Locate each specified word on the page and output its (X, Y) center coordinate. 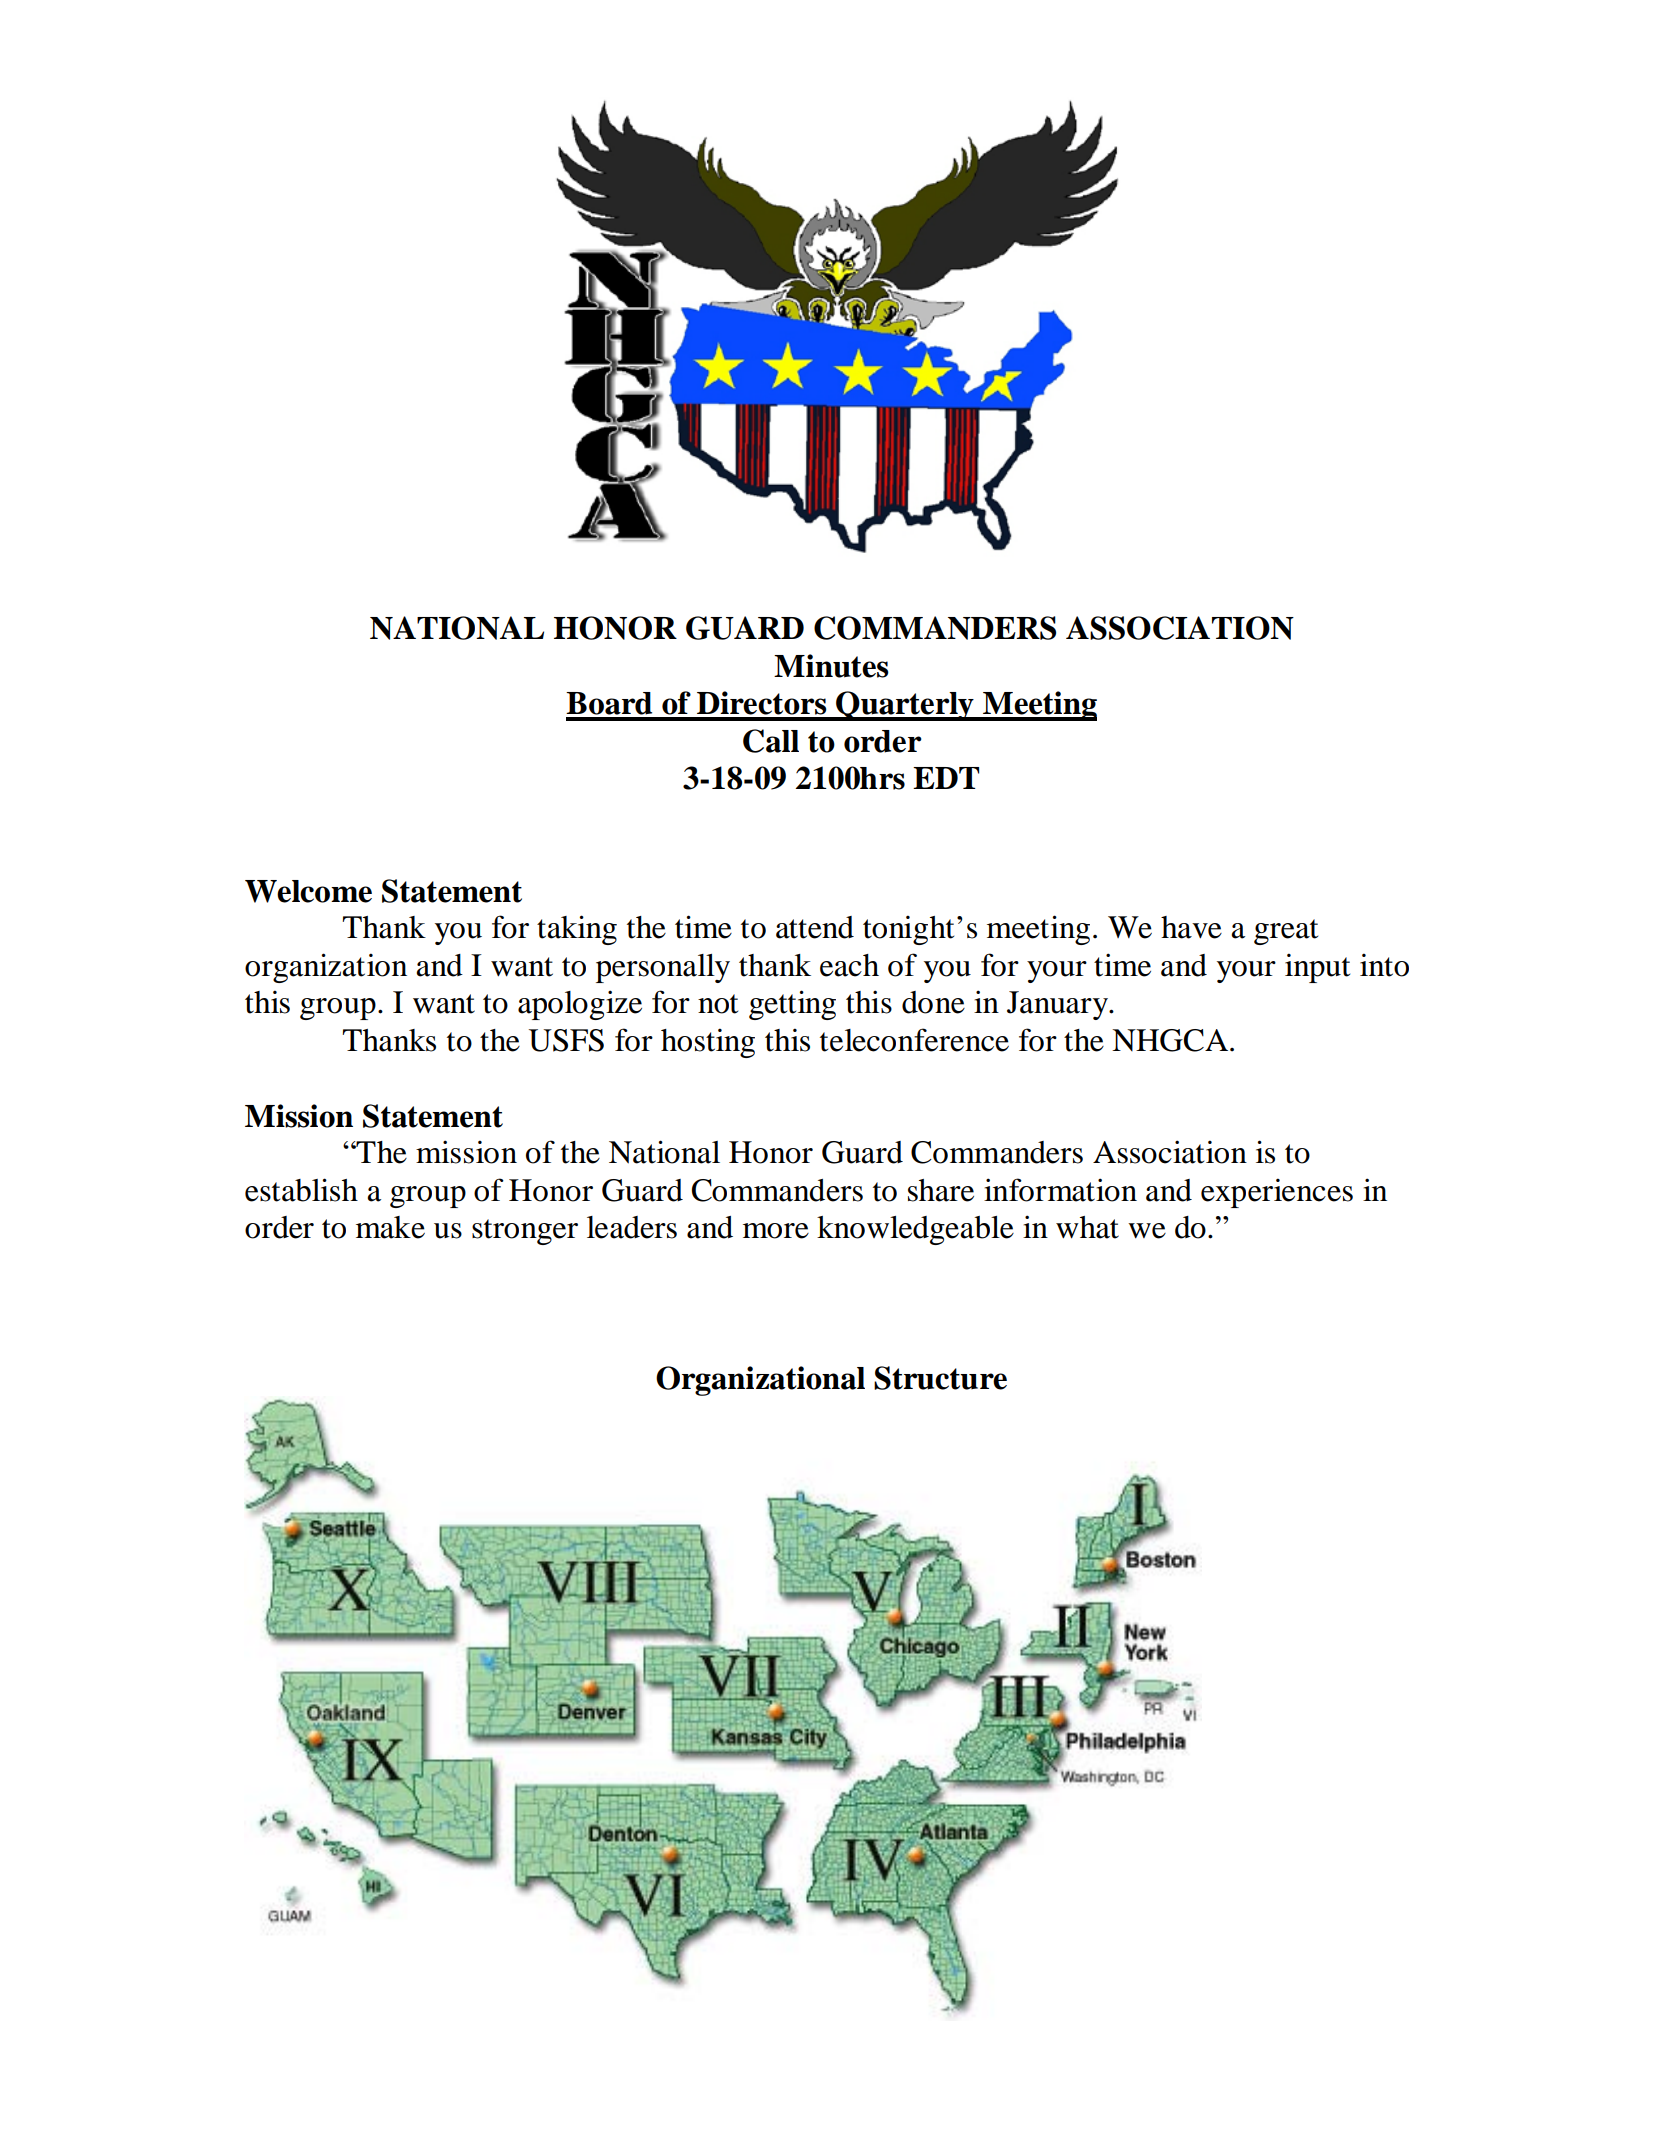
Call (771, 741)
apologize (580, 1005)
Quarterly (905, 706)
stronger (525, 1232)
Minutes (831, 666)
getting (792, 1005)
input (1317, 968)
